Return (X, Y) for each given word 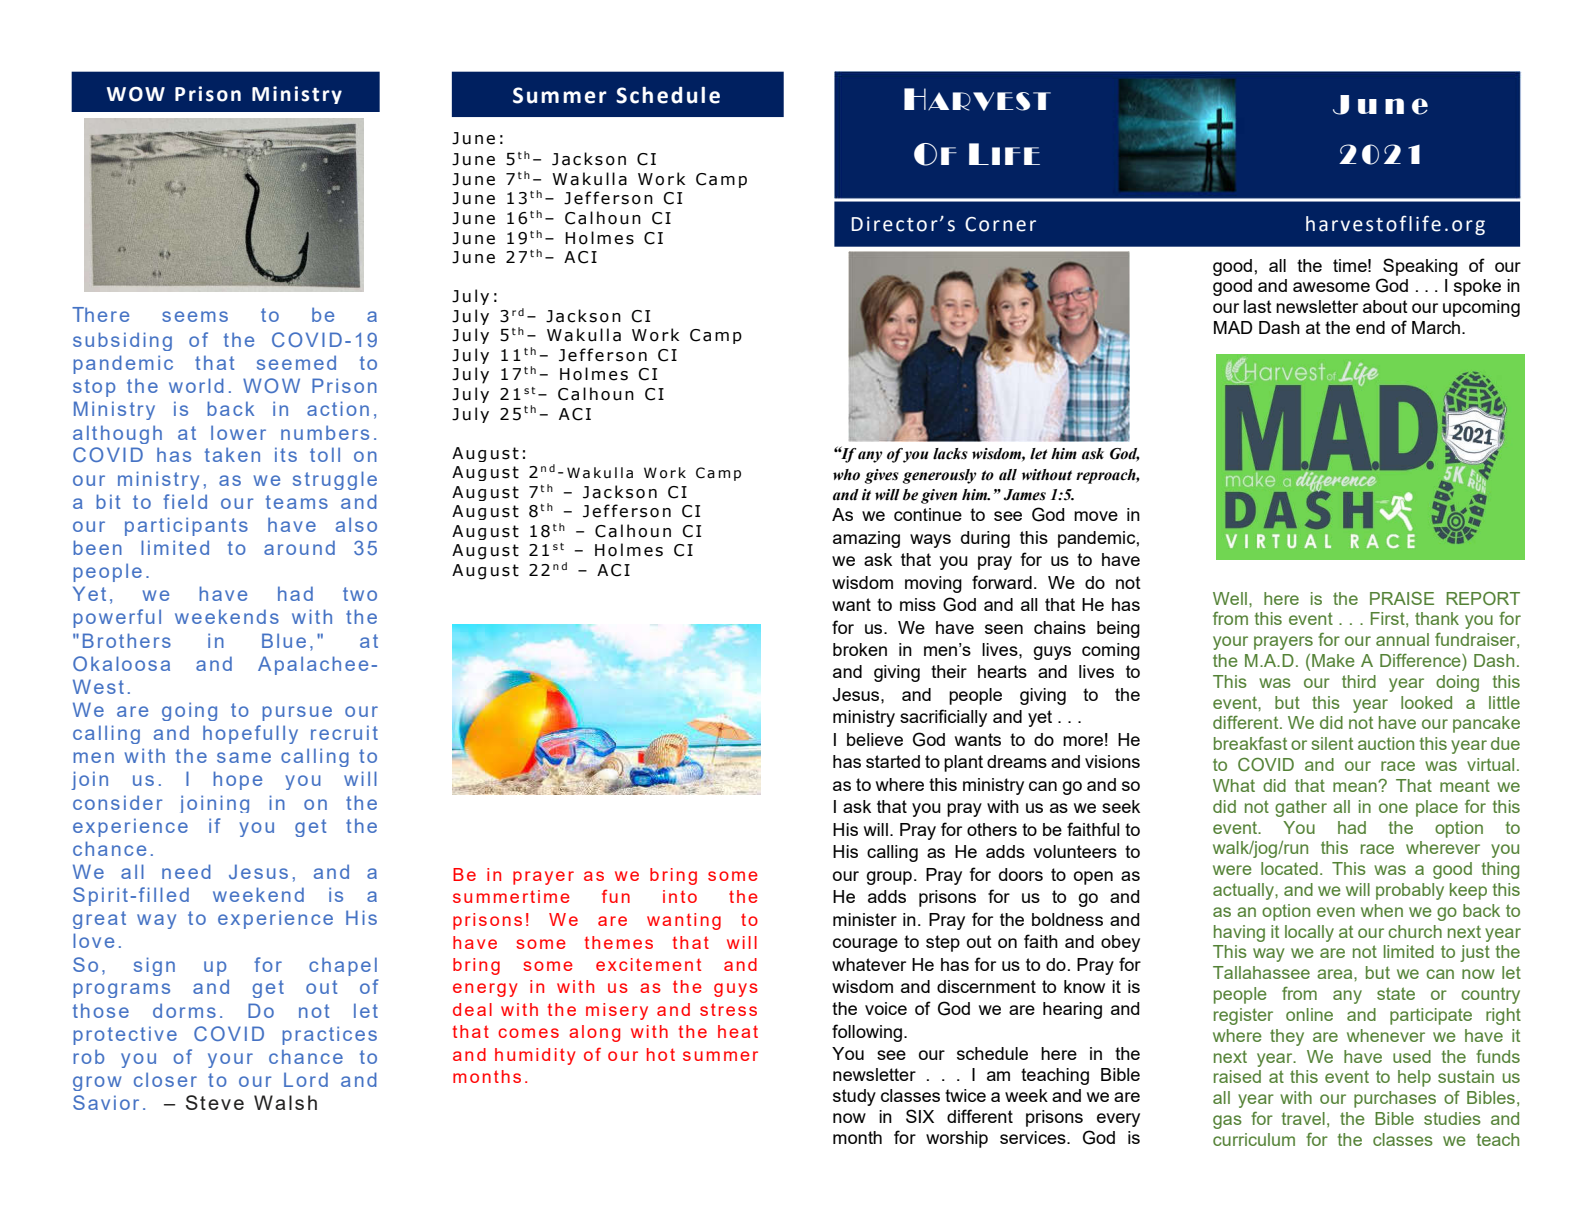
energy (485, 990)
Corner (1000, 224)
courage (865, 945)
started (893, 761)
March (1437, 327)
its (286, 454)
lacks (950, 454)
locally (1309, 933)
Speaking (1420, 267)
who (846, 475)
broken (860, 649)
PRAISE (1402, 598)
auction (1386, 743)
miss (918, 604)
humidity (535, 1056)
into (680, 896)
